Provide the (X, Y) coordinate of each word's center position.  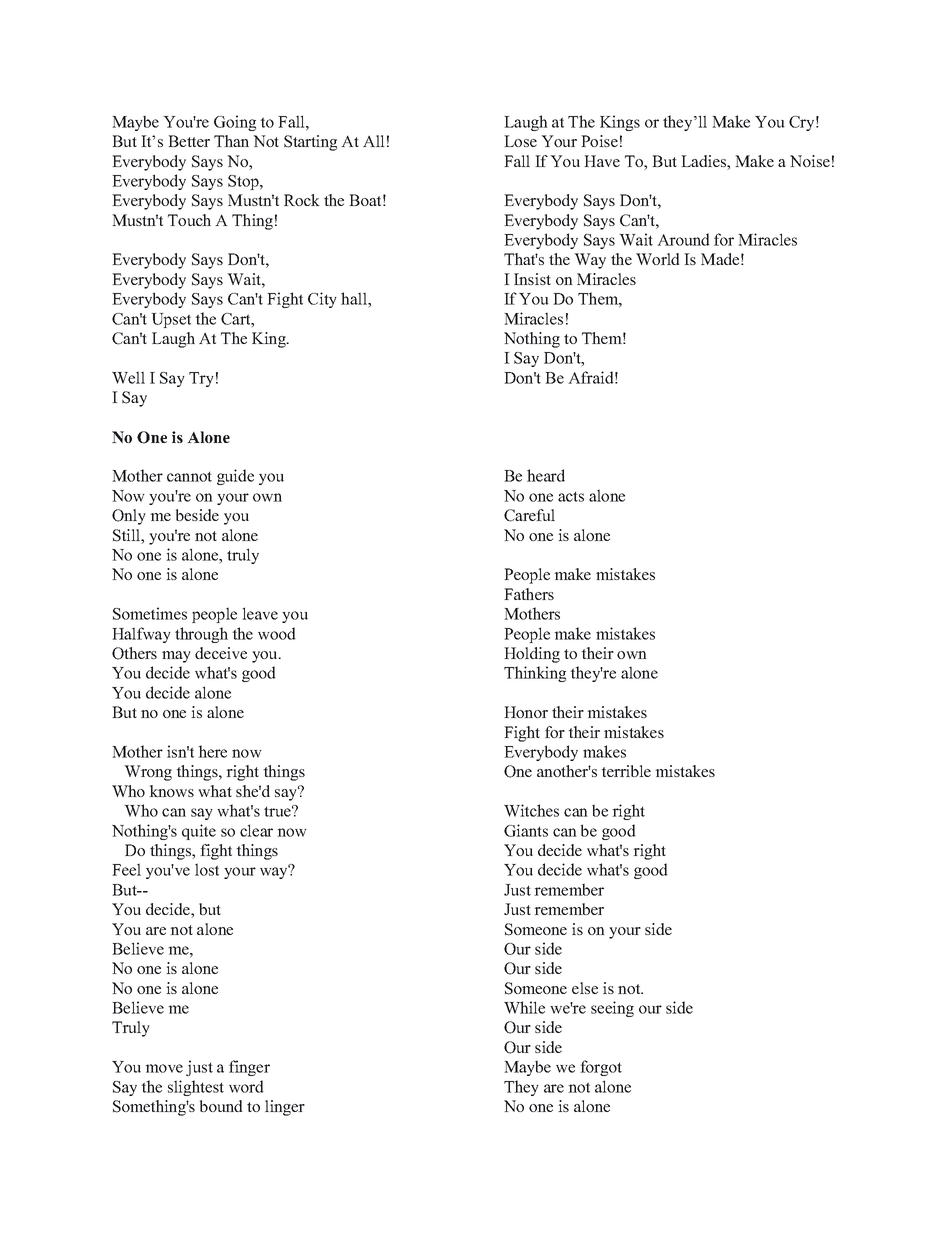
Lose (520, 141)
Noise (810, 161)
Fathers (529, 594)
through (201, 635)
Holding (532, 655)
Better (189, 141)
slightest (196, 1088)
